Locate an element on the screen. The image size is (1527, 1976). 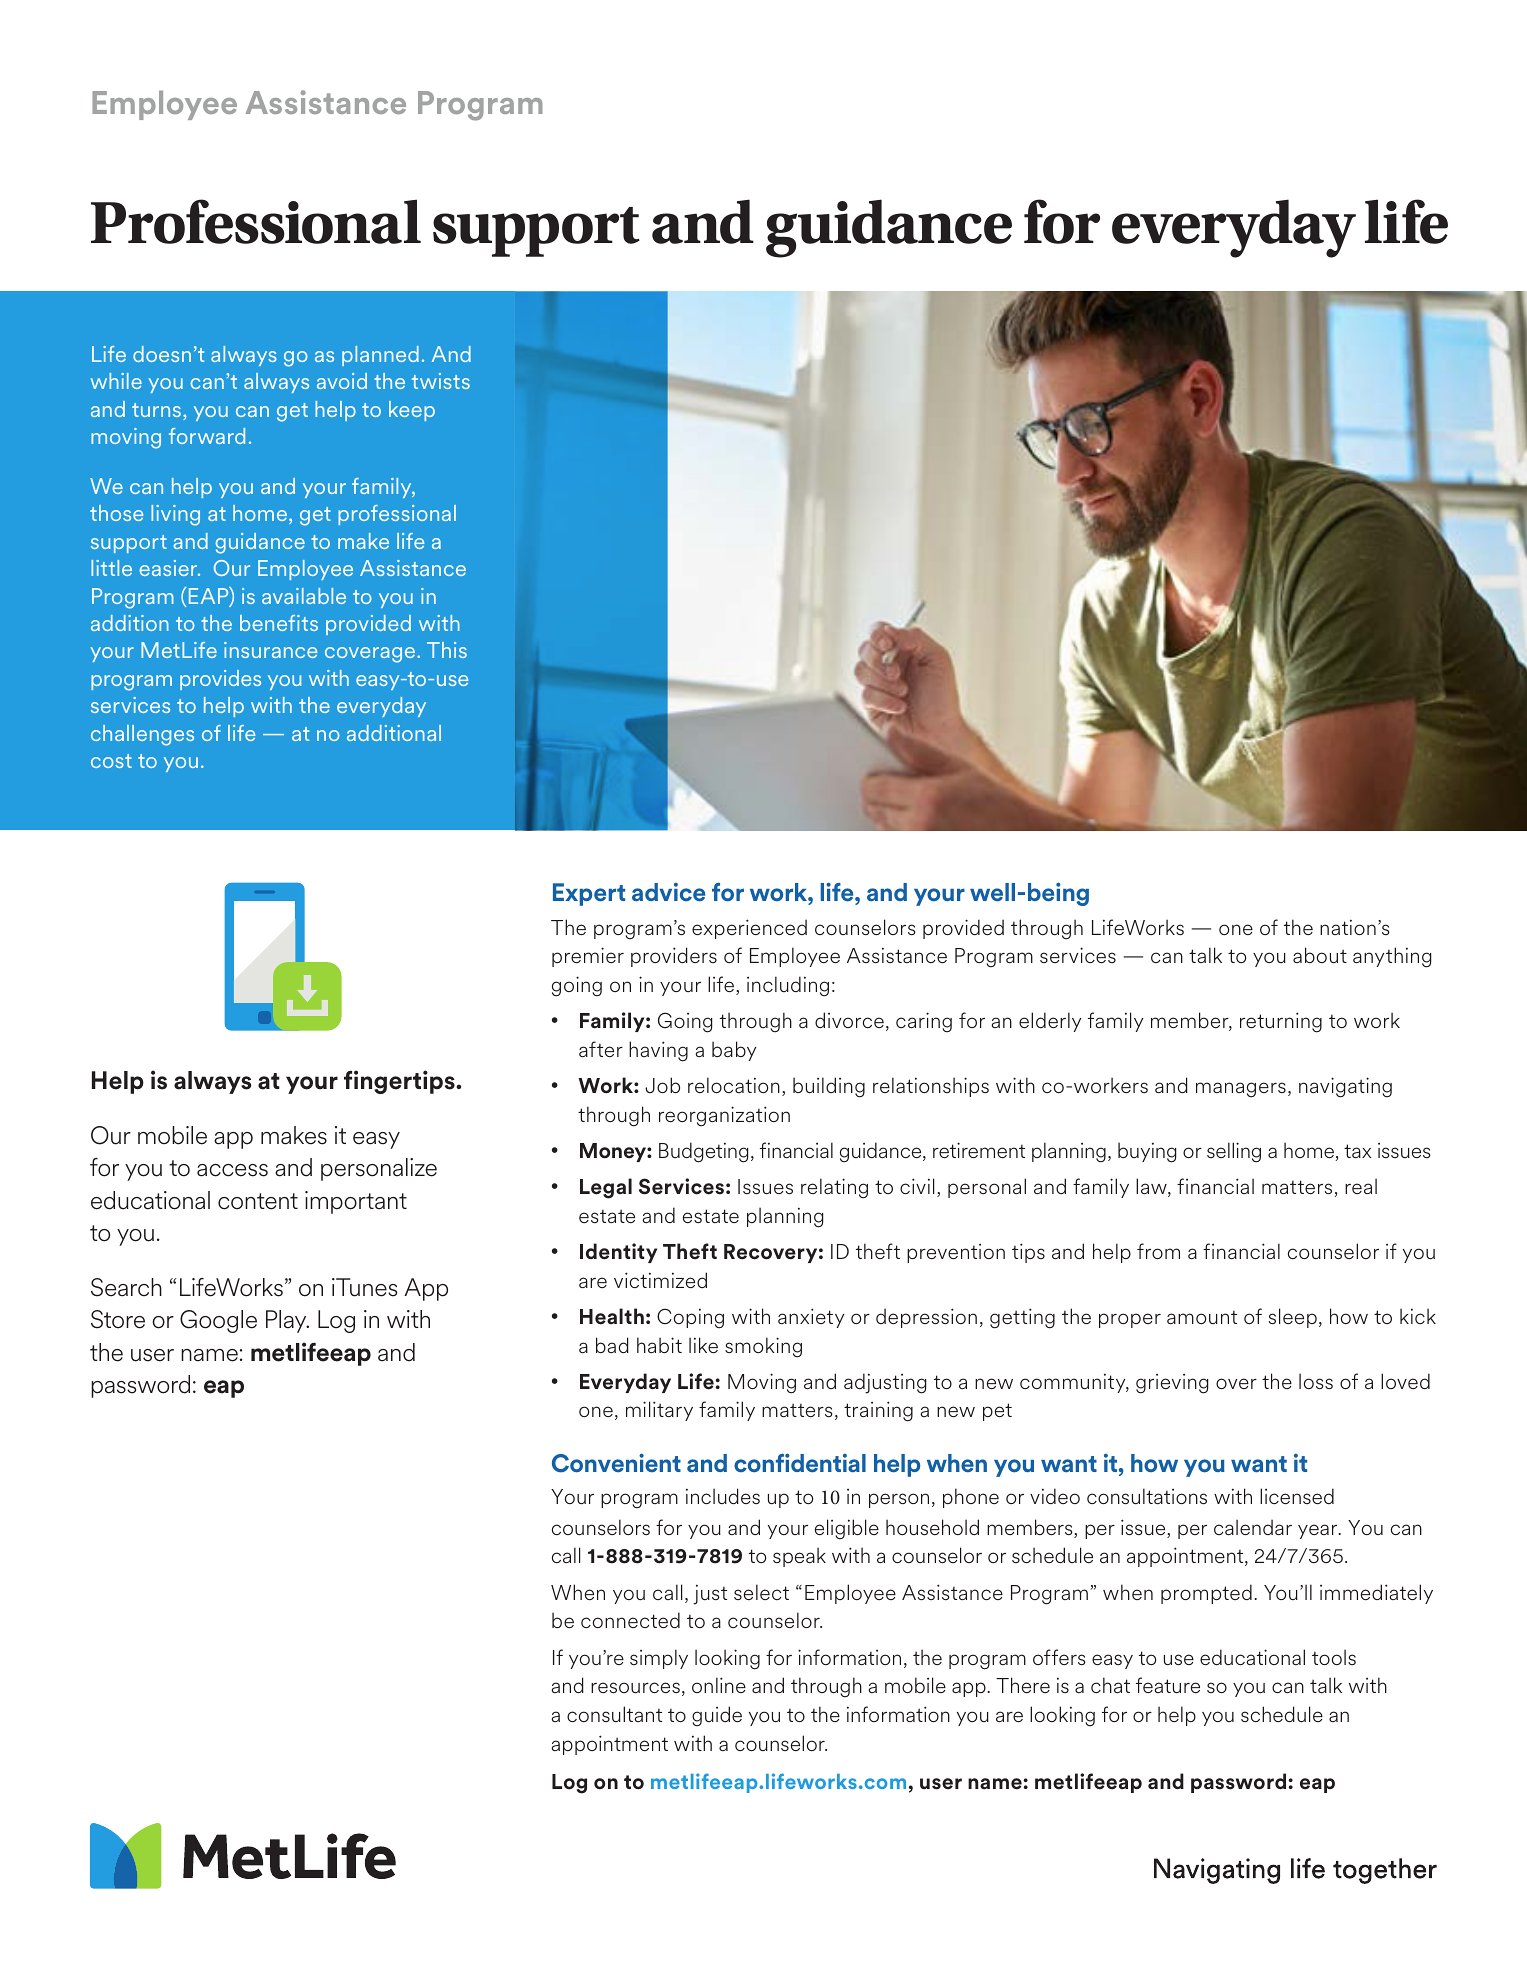
baby is located at coordinates (734, 1051).
